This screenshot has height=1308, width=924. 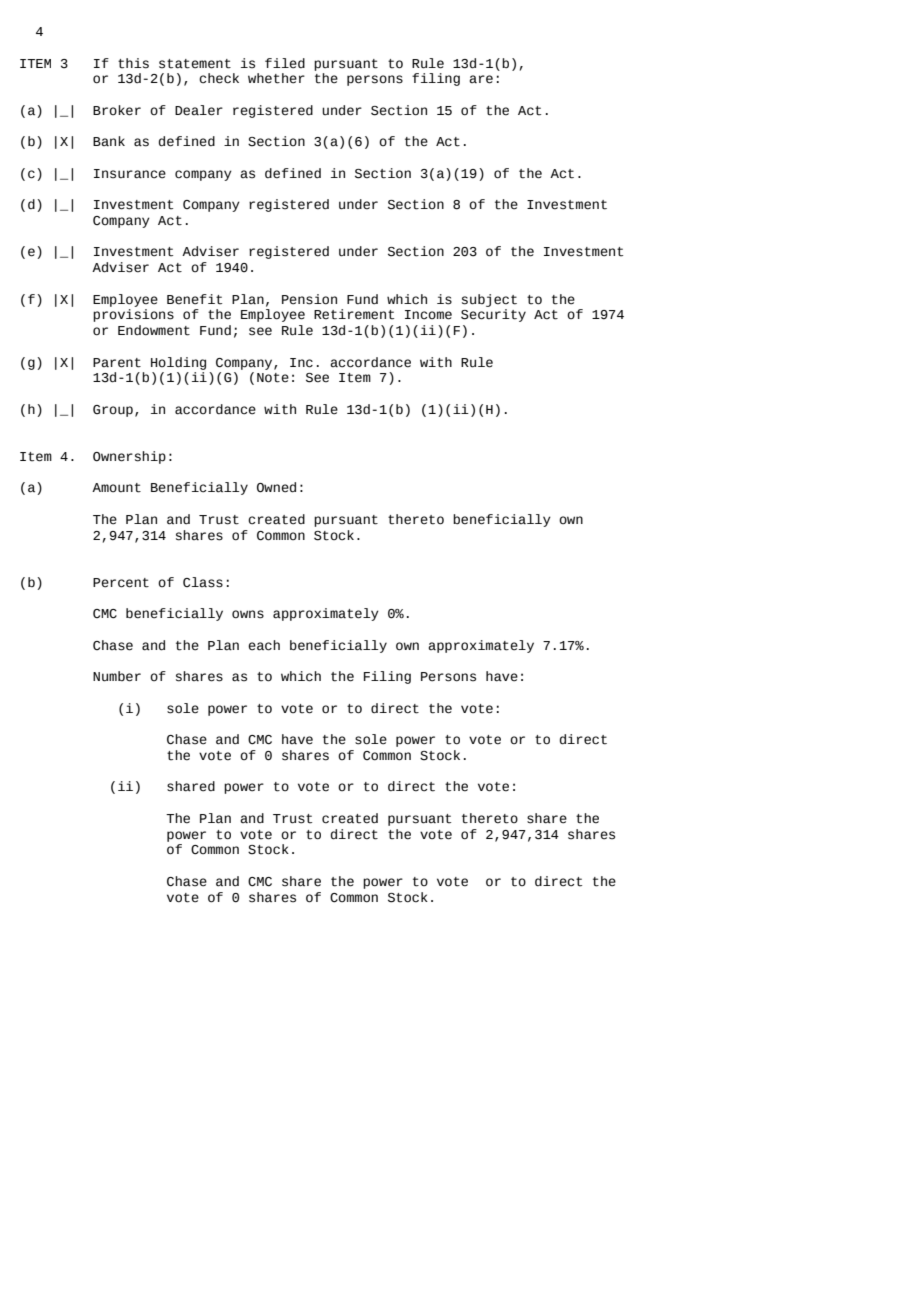 I want to click on Note, so click(x=273, y=378).
